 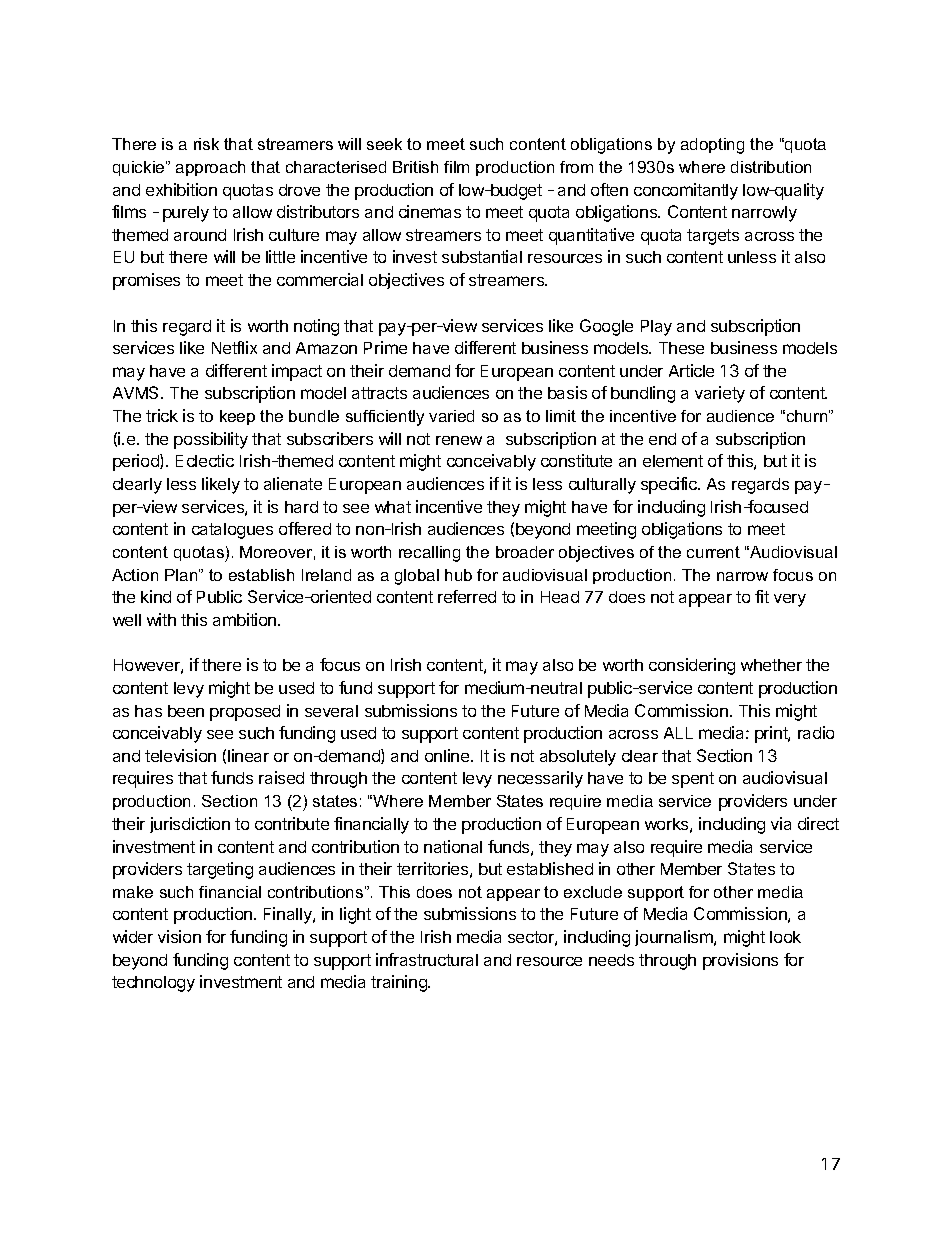 What do you see at coordinates (785, 937) in the image?
I see `look` at bounding box center [785, 937].
